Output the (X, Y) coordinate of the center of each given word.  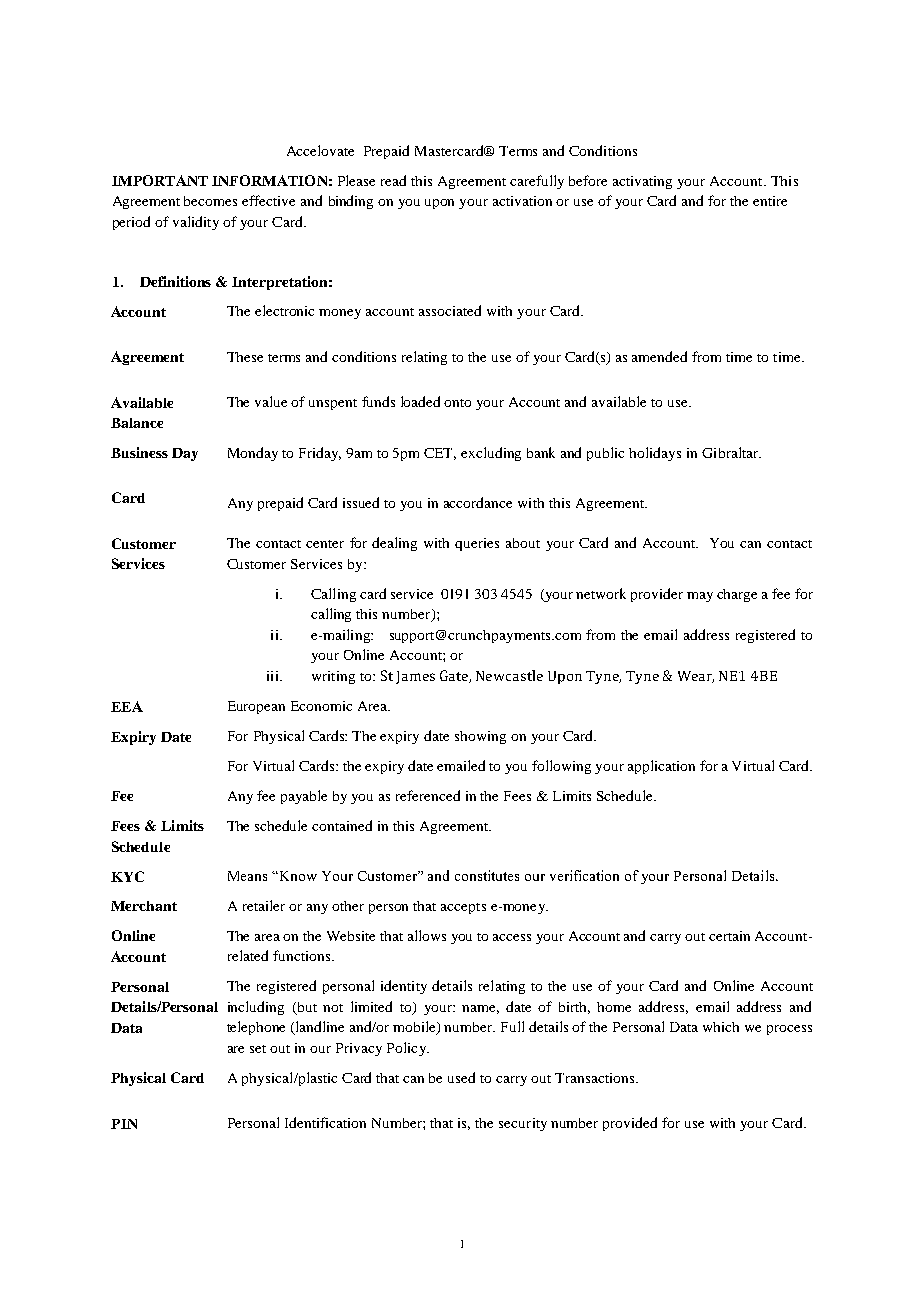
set (258, 1049)
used (461, 1077)
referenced (428, 795)
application (661, 767)
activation (522, 201)
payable (304, 797)
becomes (210, 201)
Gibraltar (731, 452)
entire (770, 201)
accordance (478, 502)
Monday (253, 454)
